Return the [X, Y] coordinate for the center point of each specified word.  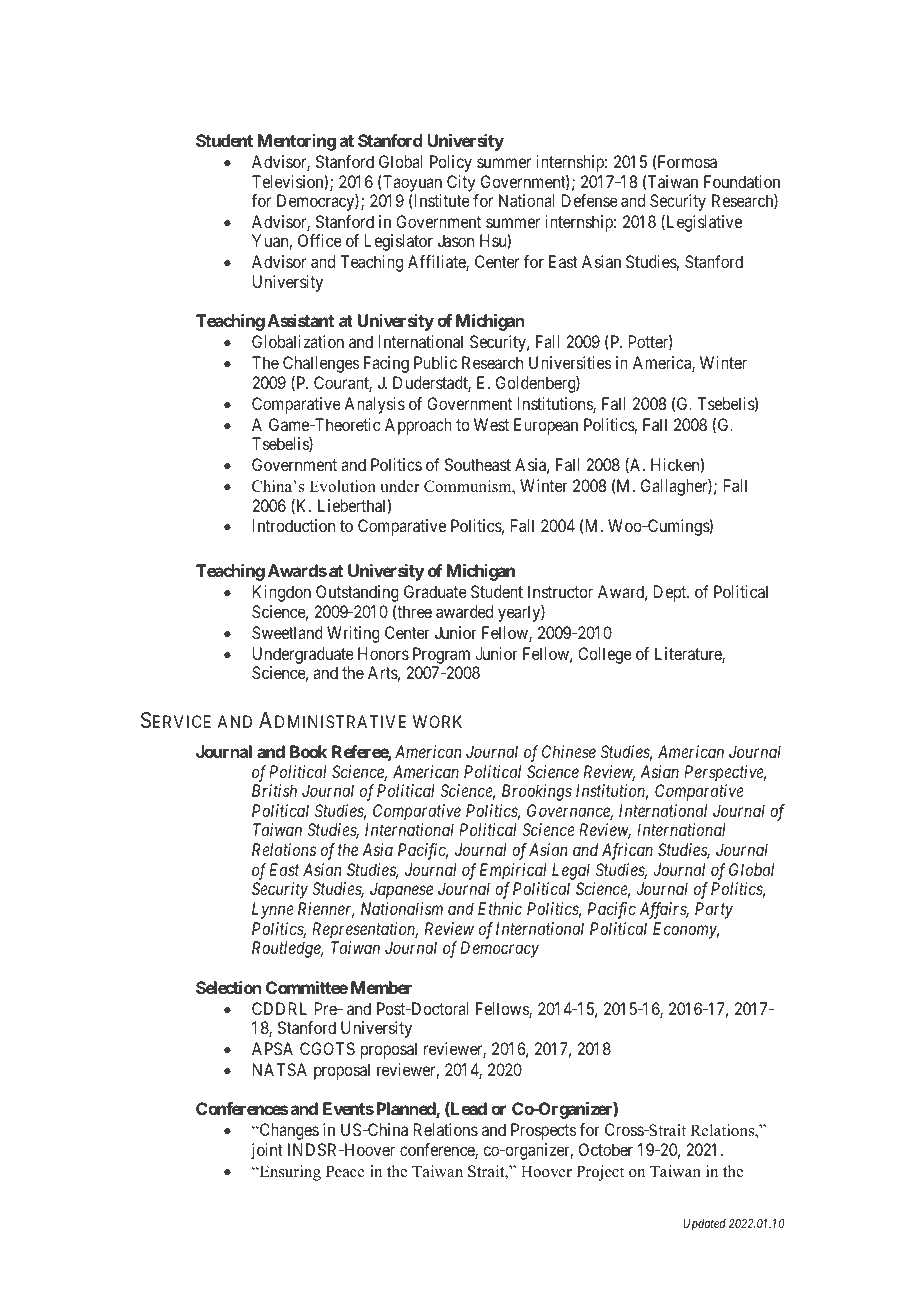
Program [441, 655]
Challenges [321, 364]
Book [308, 751]
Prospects [544, 1131]
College [605, 655]
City [461, 183]
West [491, 424]
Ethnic [500, 908]
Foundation [742, 181]
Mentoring [297, 142]
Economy [686, 930]
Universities [570, 362]
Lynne [273, 910]
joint [267, 1151]
